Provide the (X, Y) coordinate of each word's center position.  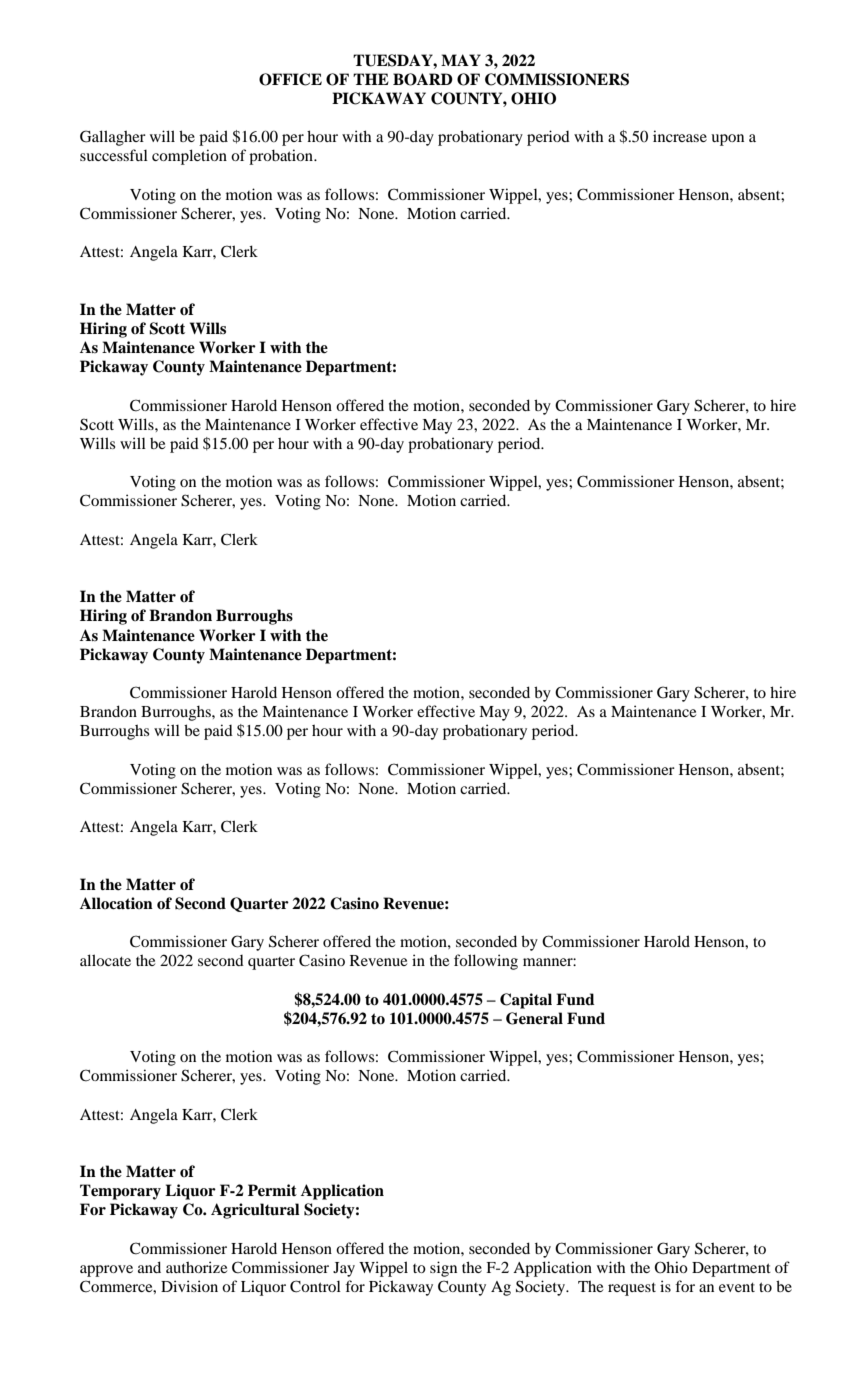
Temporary (120, 1192)
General (534, 1018)
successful (114, 155)
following (486, 962)
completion (189, 157)
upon (727, 140)
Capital (526, 1001)
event (737, 1287)
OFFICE (290, 79)
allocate (105, 960)
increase (680, 136)
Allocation (116, 903)
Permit (272, 1190)
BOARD (423, 79)
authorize (196, 1267)
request (632, 1289)
